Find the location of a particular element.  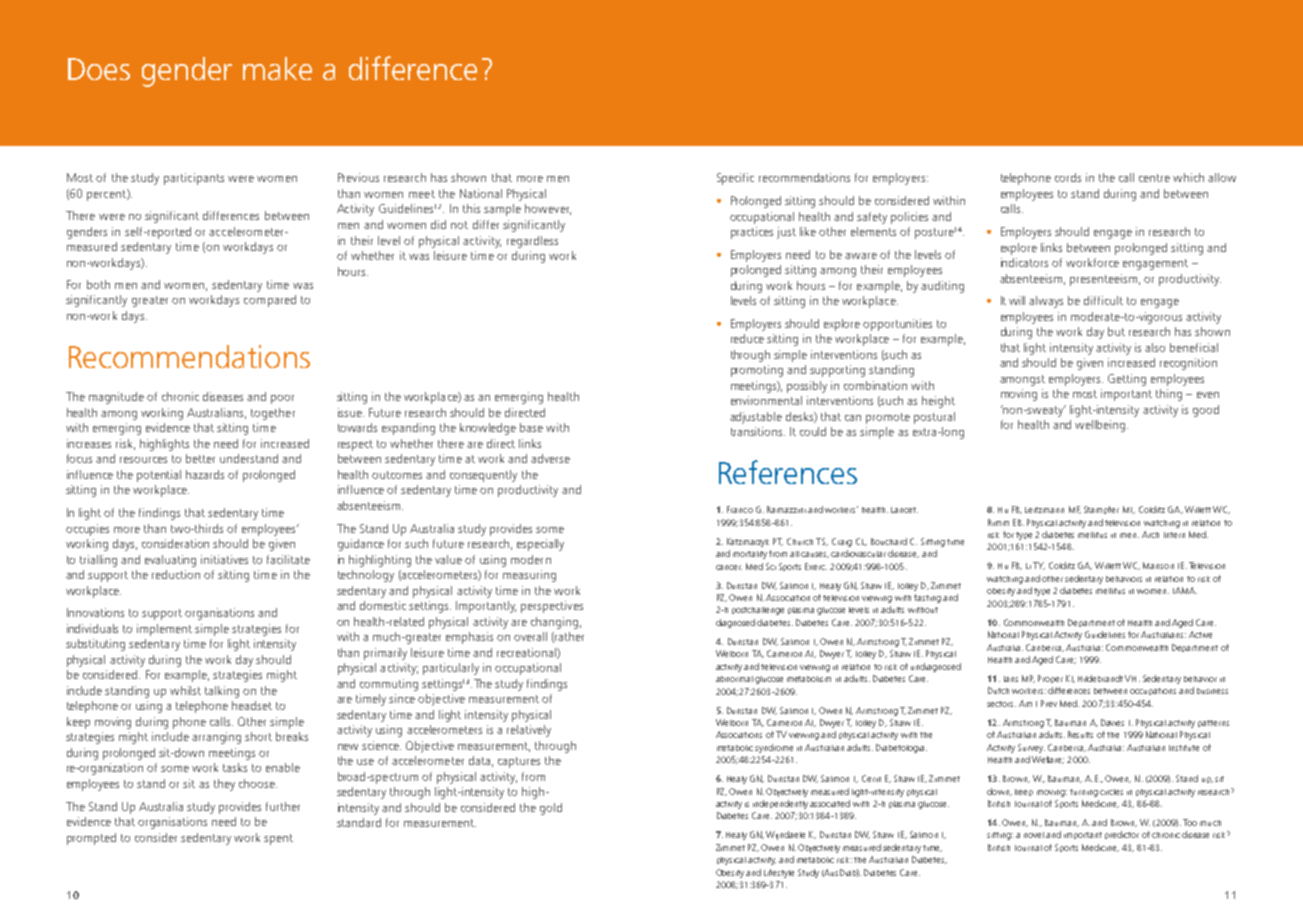

hazards is located at coordinates (205, 474).
